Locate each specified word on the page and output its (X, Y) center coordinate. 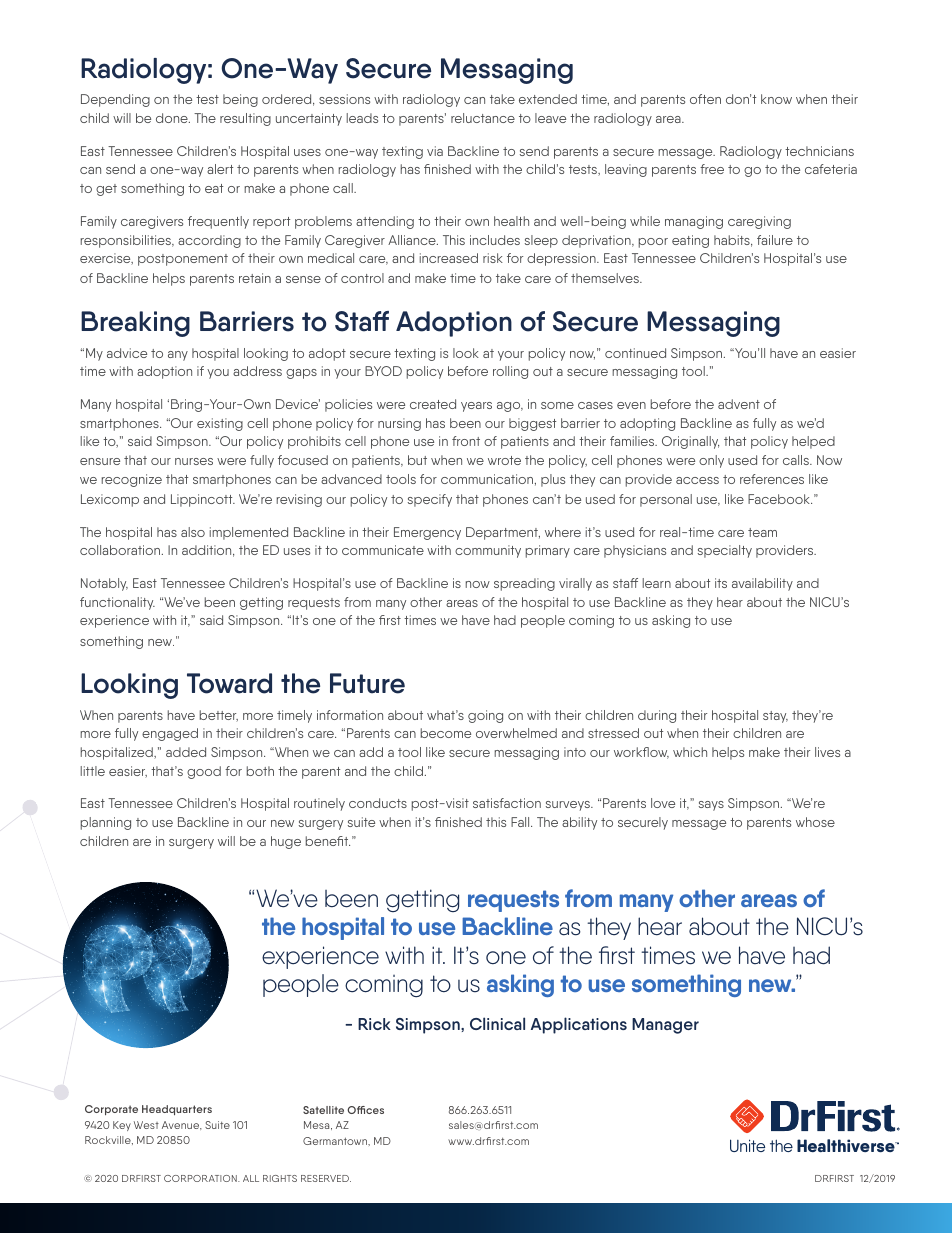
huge (286, 842)
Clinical (497, 1023)
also (193, 532)
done (173, 118)
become (446, 733)
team (762, 532)
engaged (170, 734)
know (776, 99)
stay (775, 717)
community (488, 551)
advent (739, 404)
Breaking (135, 324)
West (146, 1125)
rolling (510, 372)
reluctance (483, 118)
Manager (665, 1026)
